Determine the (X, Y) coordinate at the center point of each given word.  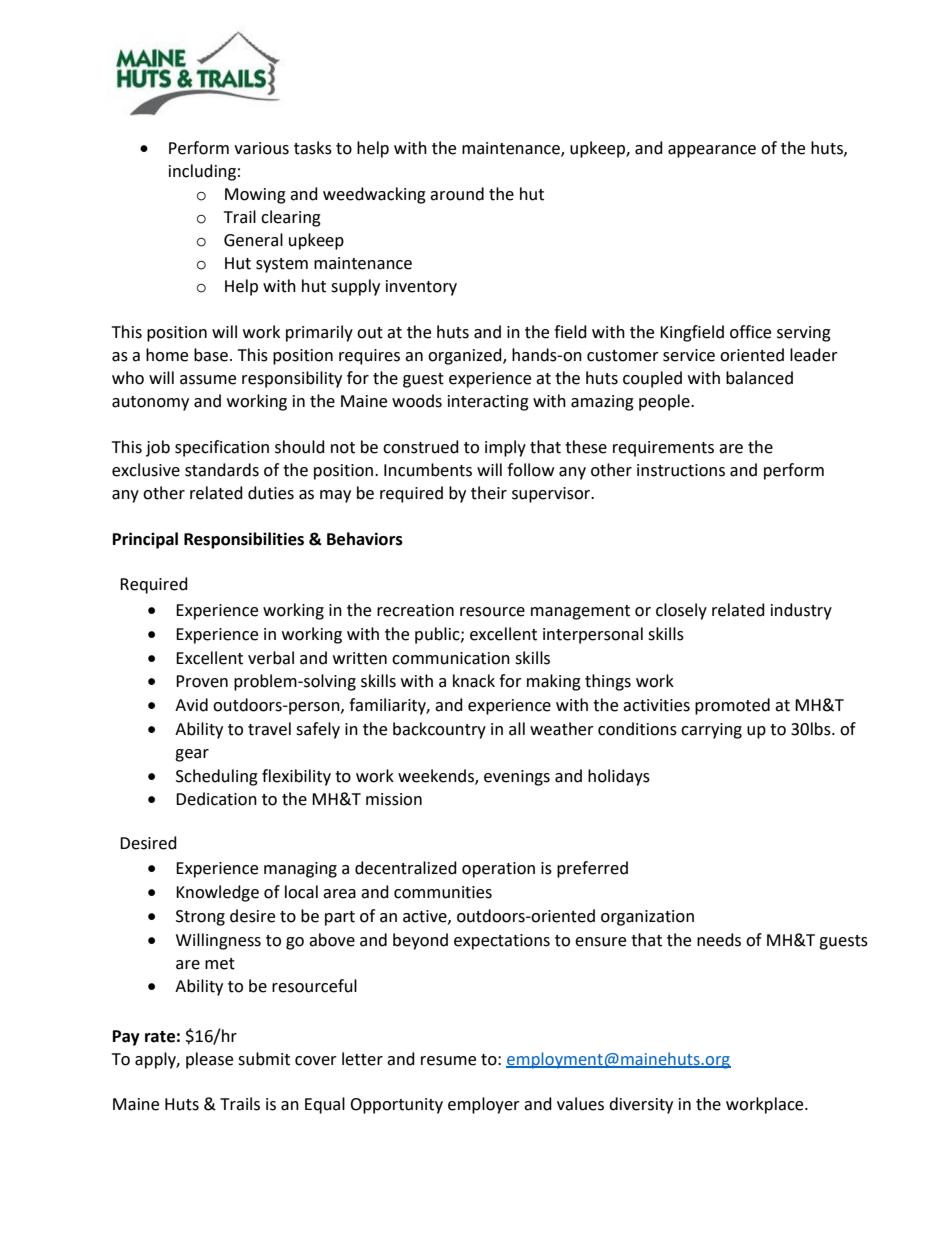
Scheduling (217, 777)
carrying (711, 731)
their (489, 493)
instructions (681, 470)
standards (222, 470)
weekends (437, 776)
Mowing (255, 196)
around (457, 194)
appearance (712, 151)
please (209, 1060)
